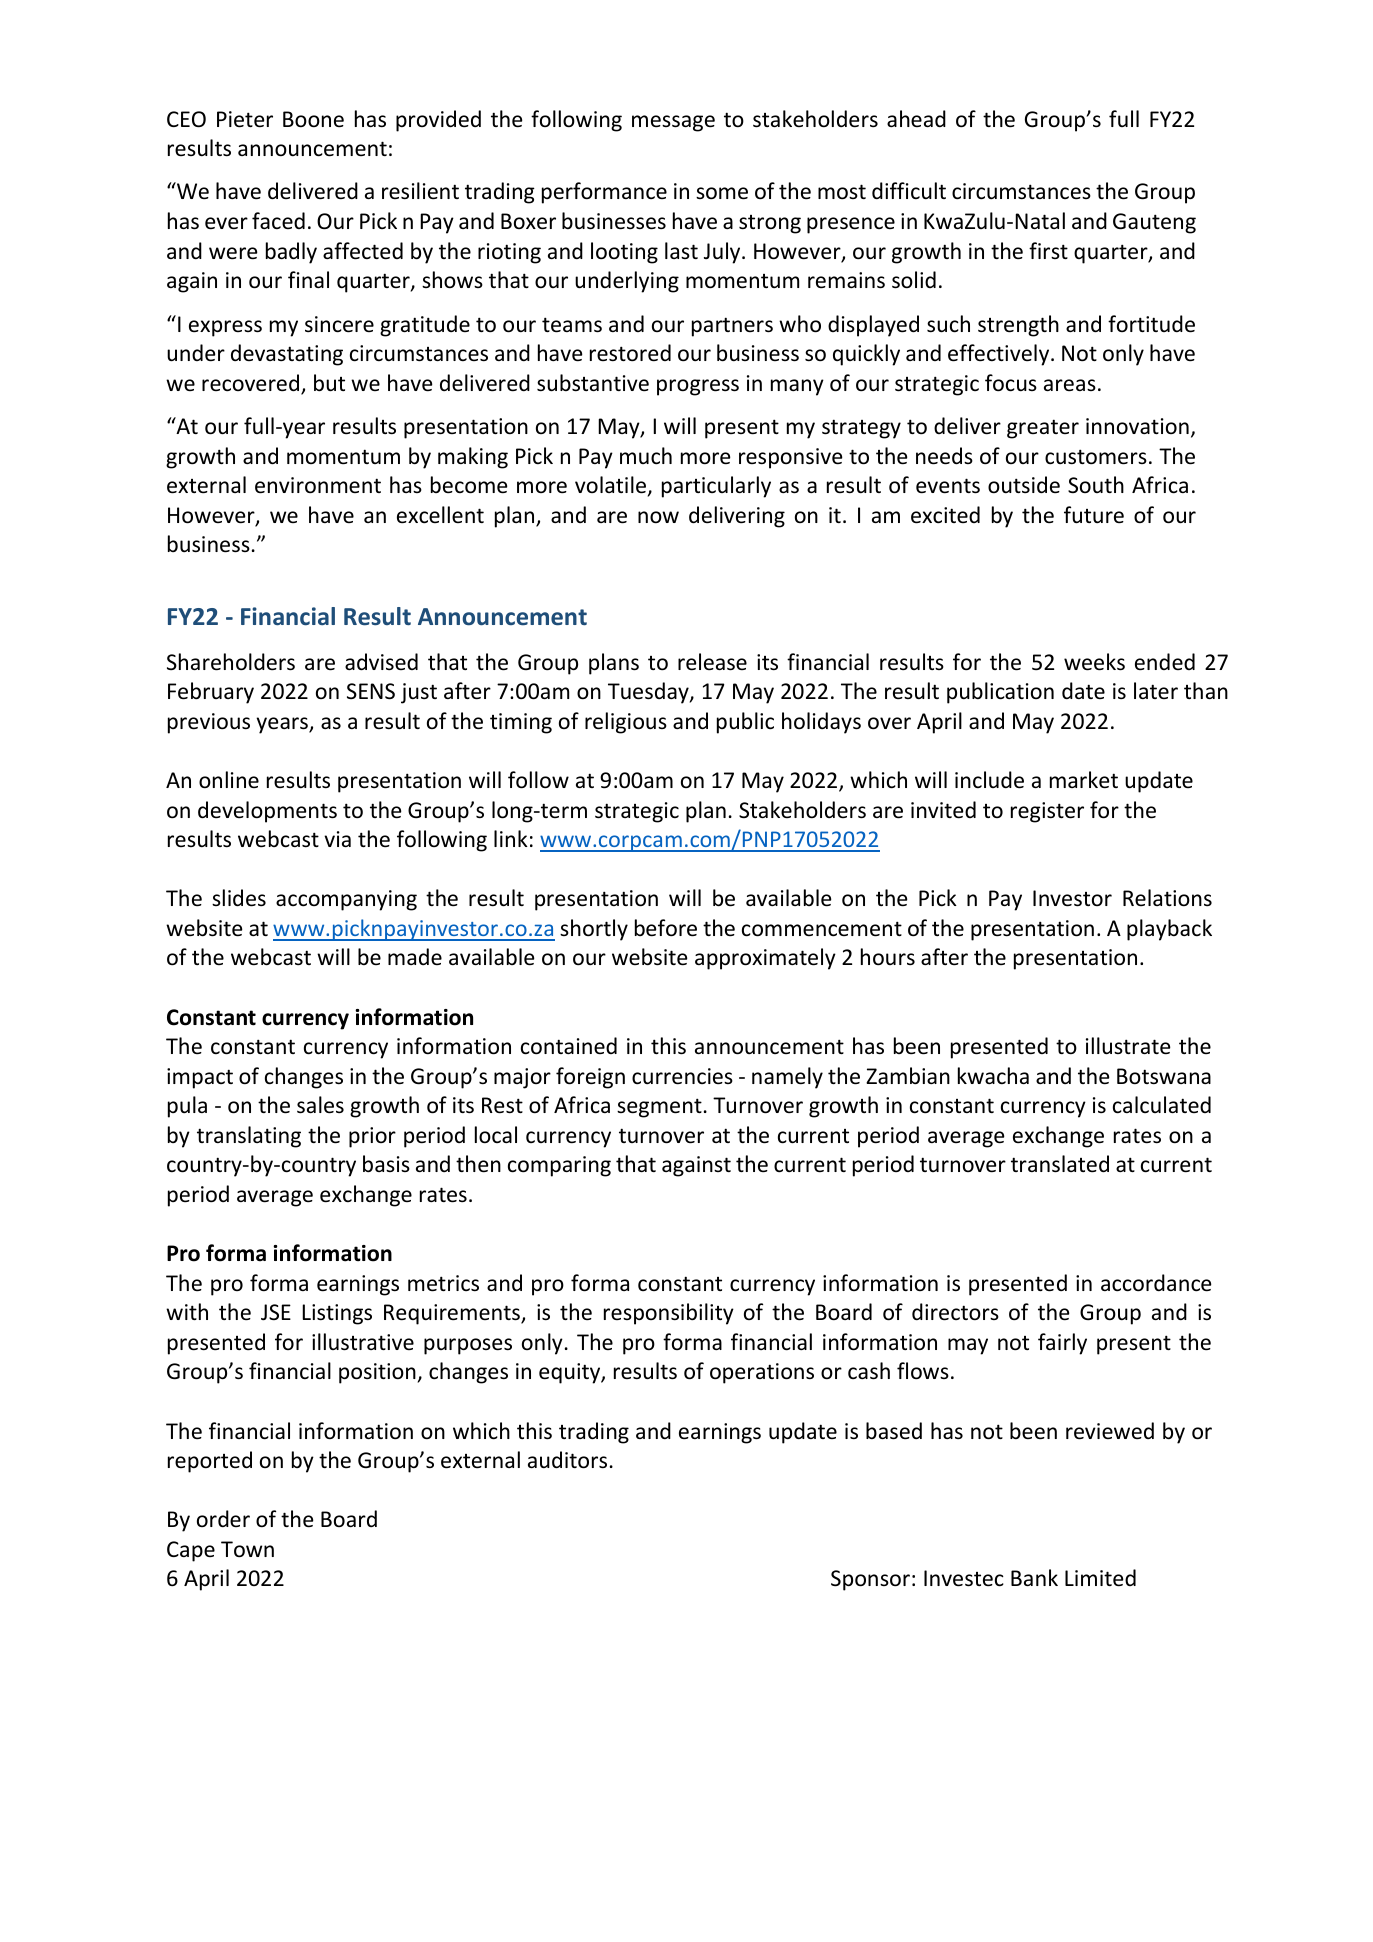  Describe the element at coordinates (722, 193) in the screenshot. I see `some` at that location.
